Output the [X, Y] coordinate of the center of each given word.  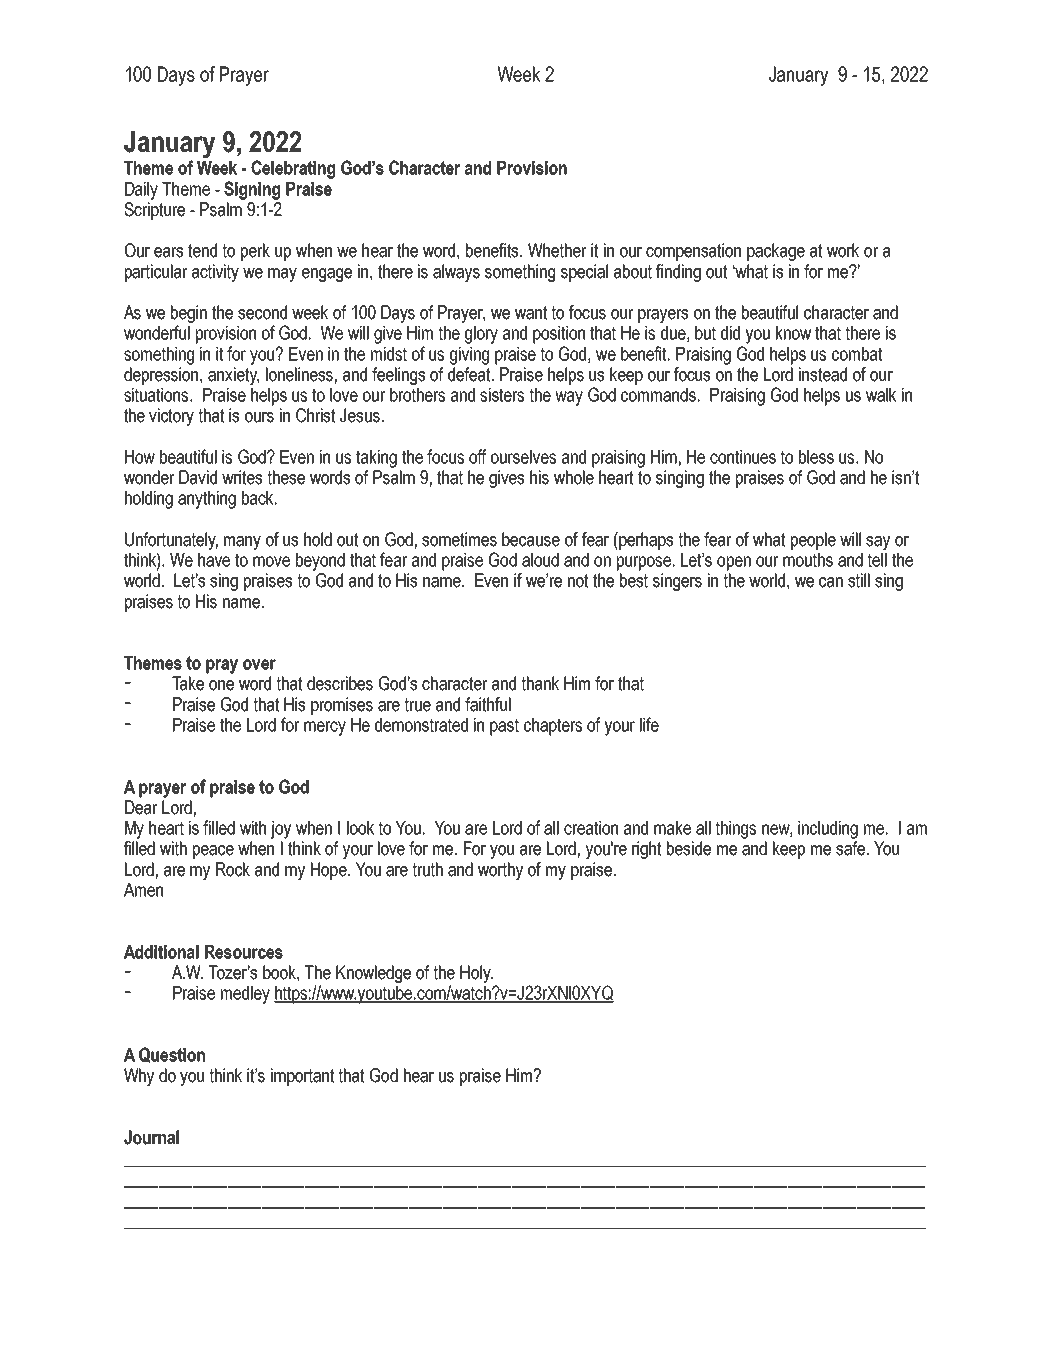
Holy [476, 974]
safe [850, 848]
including [828, 830]
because [531, 539]
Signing [252, 190]
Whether [557, 250]
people [813, 541]
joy [281, 830]
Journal [151, 1137]
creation [591, 828]
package [776, 252]
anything [207, 500]
